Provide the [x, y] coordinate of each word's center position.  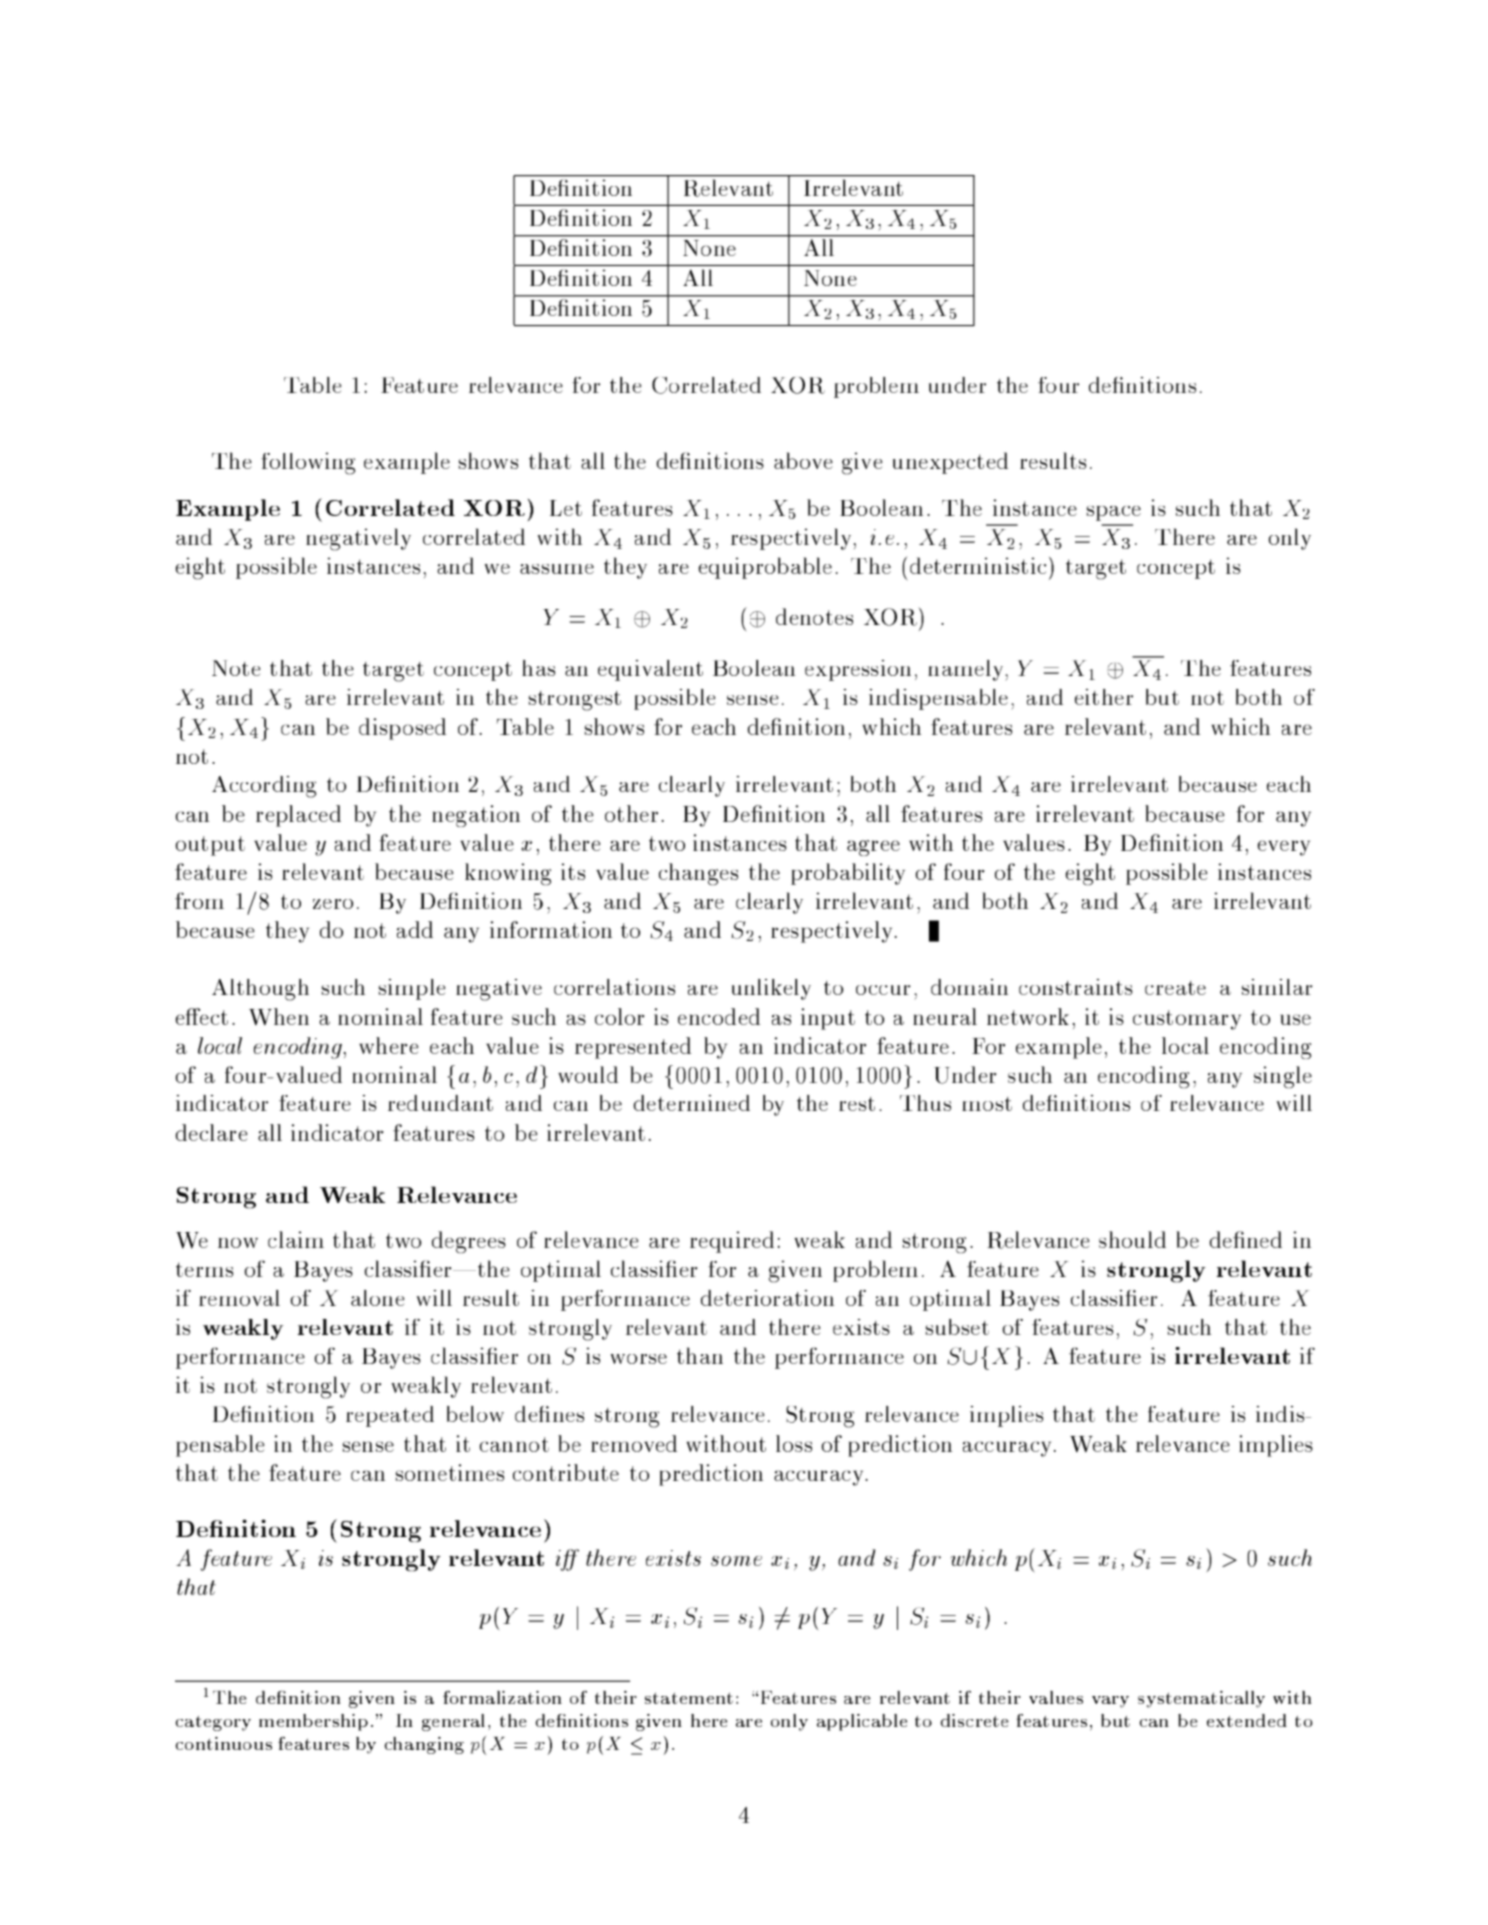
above [803, 460]
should [1132, 1239]
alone [377, 1298]
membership [313, 1722]
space [1114, 513]
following [308, 463]
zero [333, 904]
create [1175, 988]
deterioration [767, 1298]
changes [698, 874]
